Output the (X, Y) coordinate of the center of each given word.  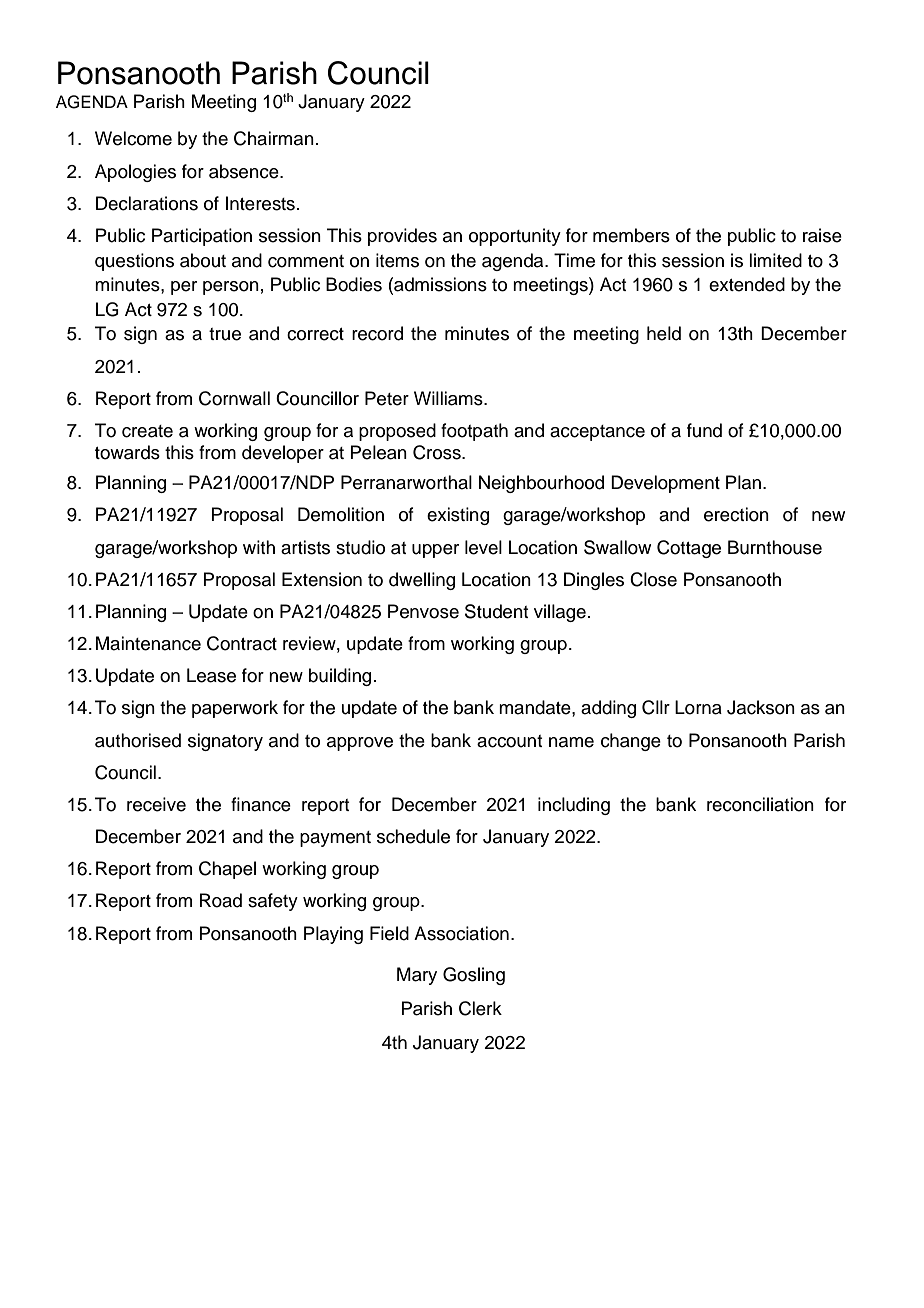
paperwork (235, 709)
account (509, 741)
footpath (474, 432)
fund (704, 430)
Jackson (761, 707)
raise (822, 235)
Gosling (474, 976)
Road (221, 900)
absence (245, 171)
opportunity (515, 237)
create (147, 431)
